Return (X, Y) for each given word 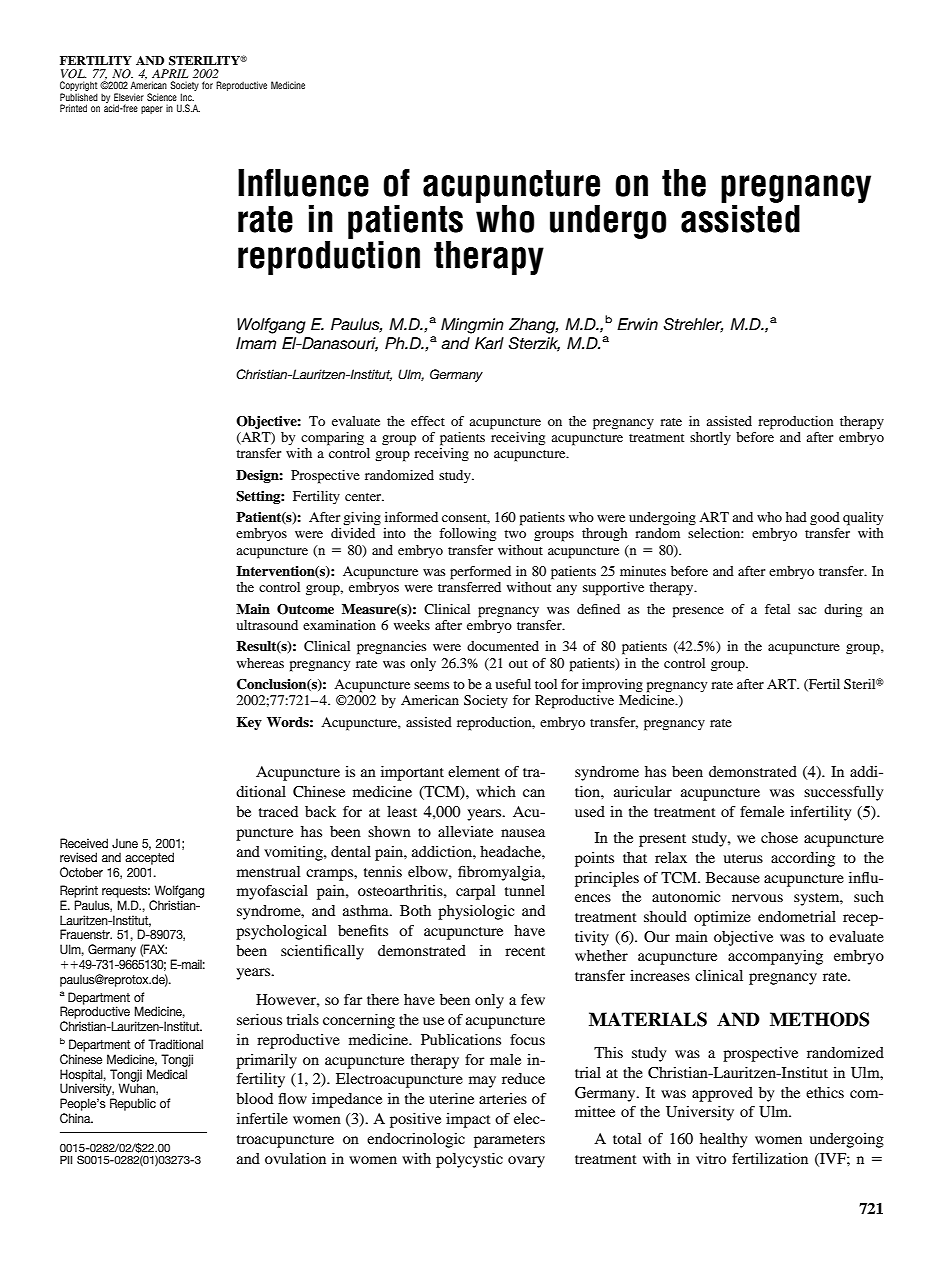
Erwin (637, 324)
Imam (256, 343)
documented (503, 646)
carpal (476, 892)
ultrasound (267, 625)
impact (468, 1120)
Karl (489, 343)
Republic (133, 1104)
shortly (710, 438)
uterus (743, 858)
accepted (149, 860)
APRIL (170, 73)
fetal (777, 609)
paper (152, 110)
